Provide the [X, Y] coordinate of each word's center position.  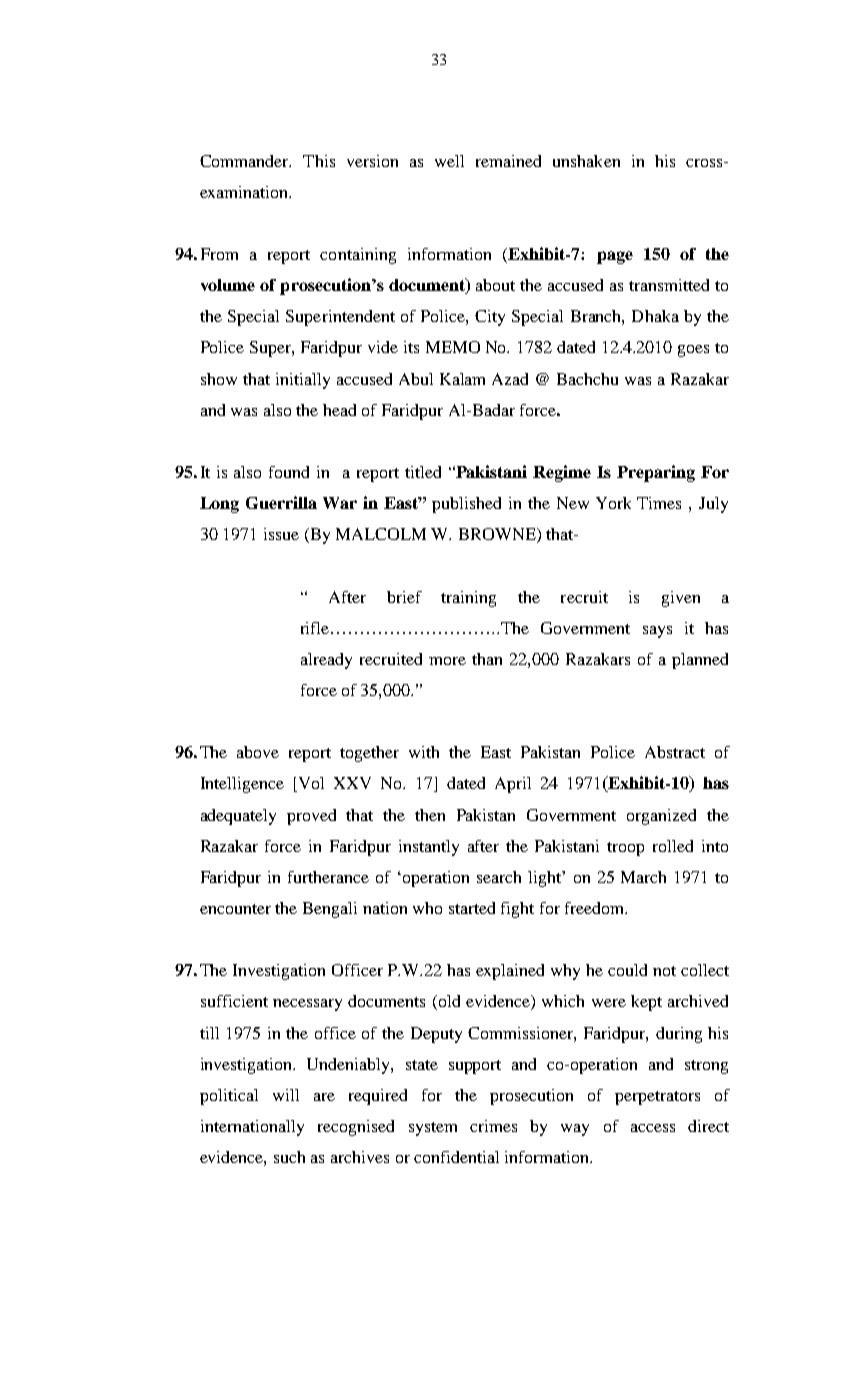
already [326, 661]
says [657, 632]
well [449, 161]
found [289, 472]
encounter [235, 909]
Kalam [462, 379]
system [433, 1129]
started [472, 908]
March [643, 877]
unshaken [586, 161]
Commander [245, 161]
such [289, 1157]
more [447, 661]
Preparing [656, 473]
